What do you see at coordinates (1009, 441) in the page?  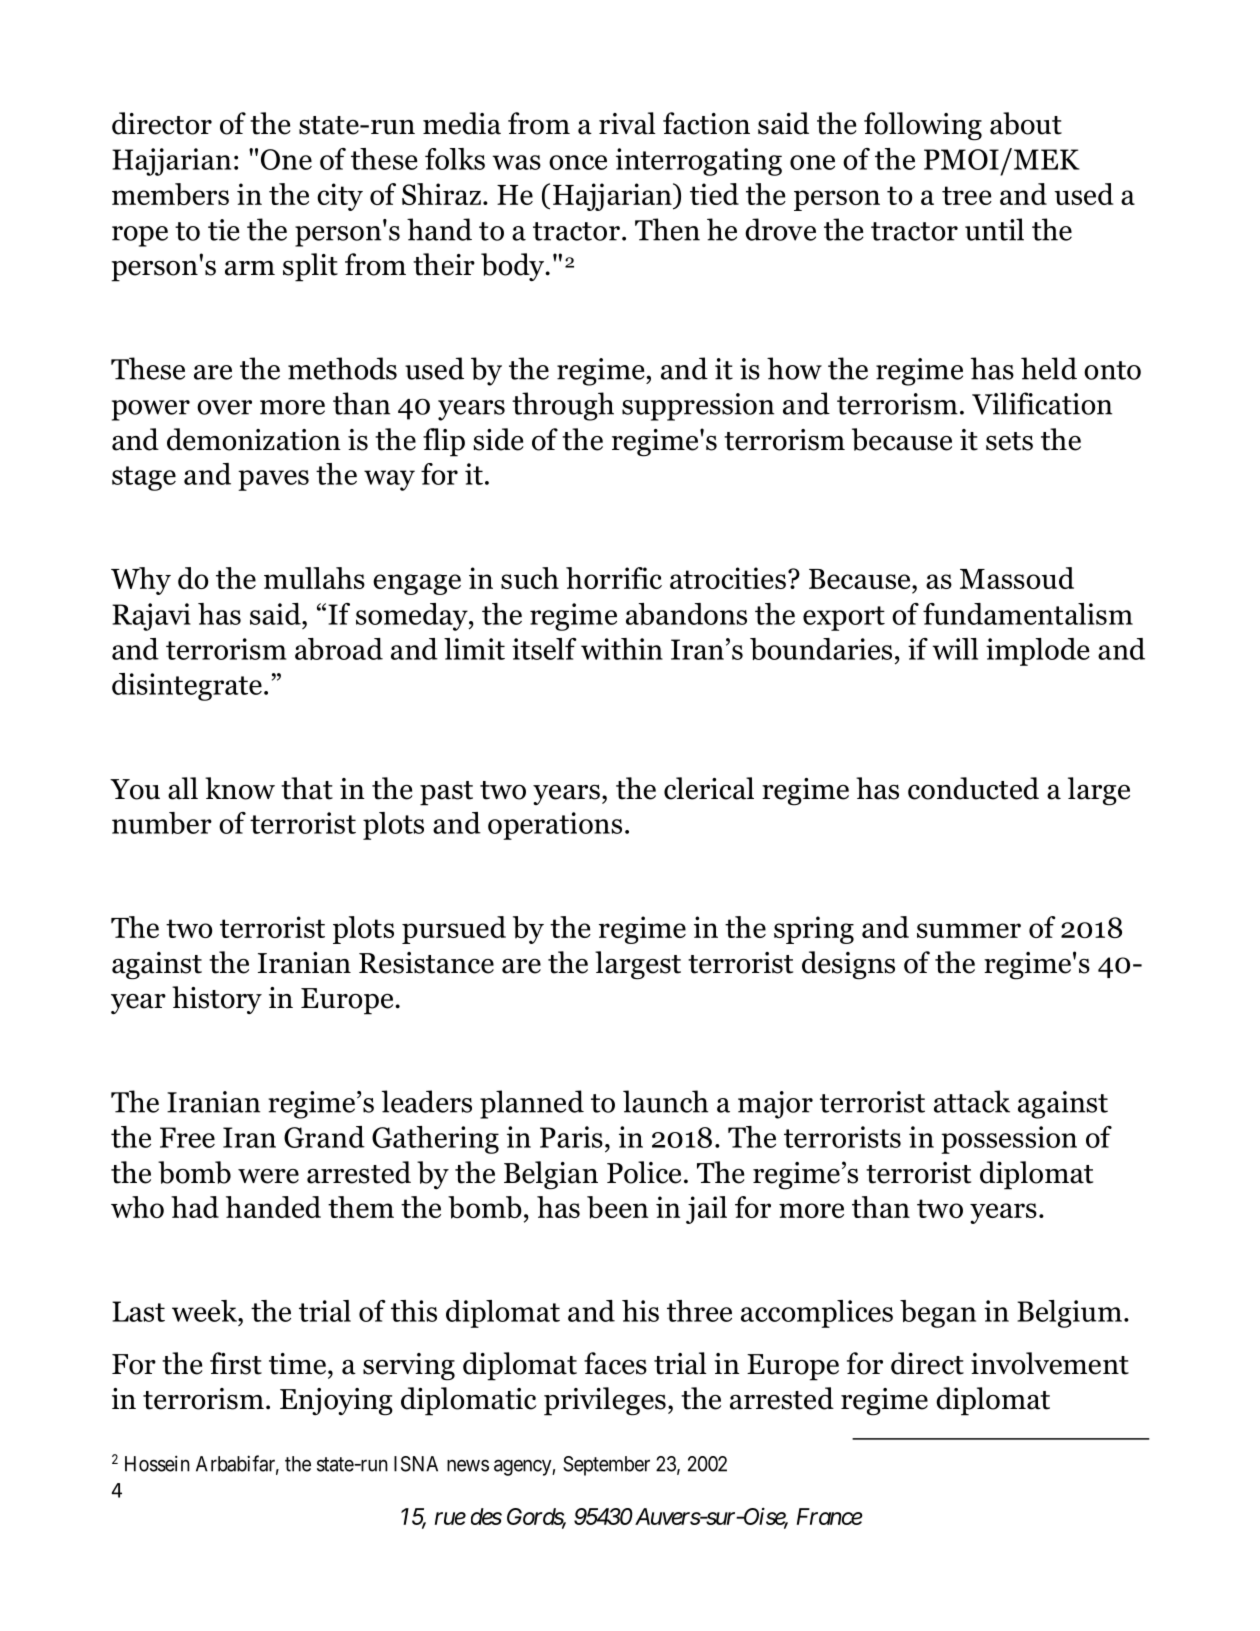 I see `sets` at bounding box center [1009, 441].
